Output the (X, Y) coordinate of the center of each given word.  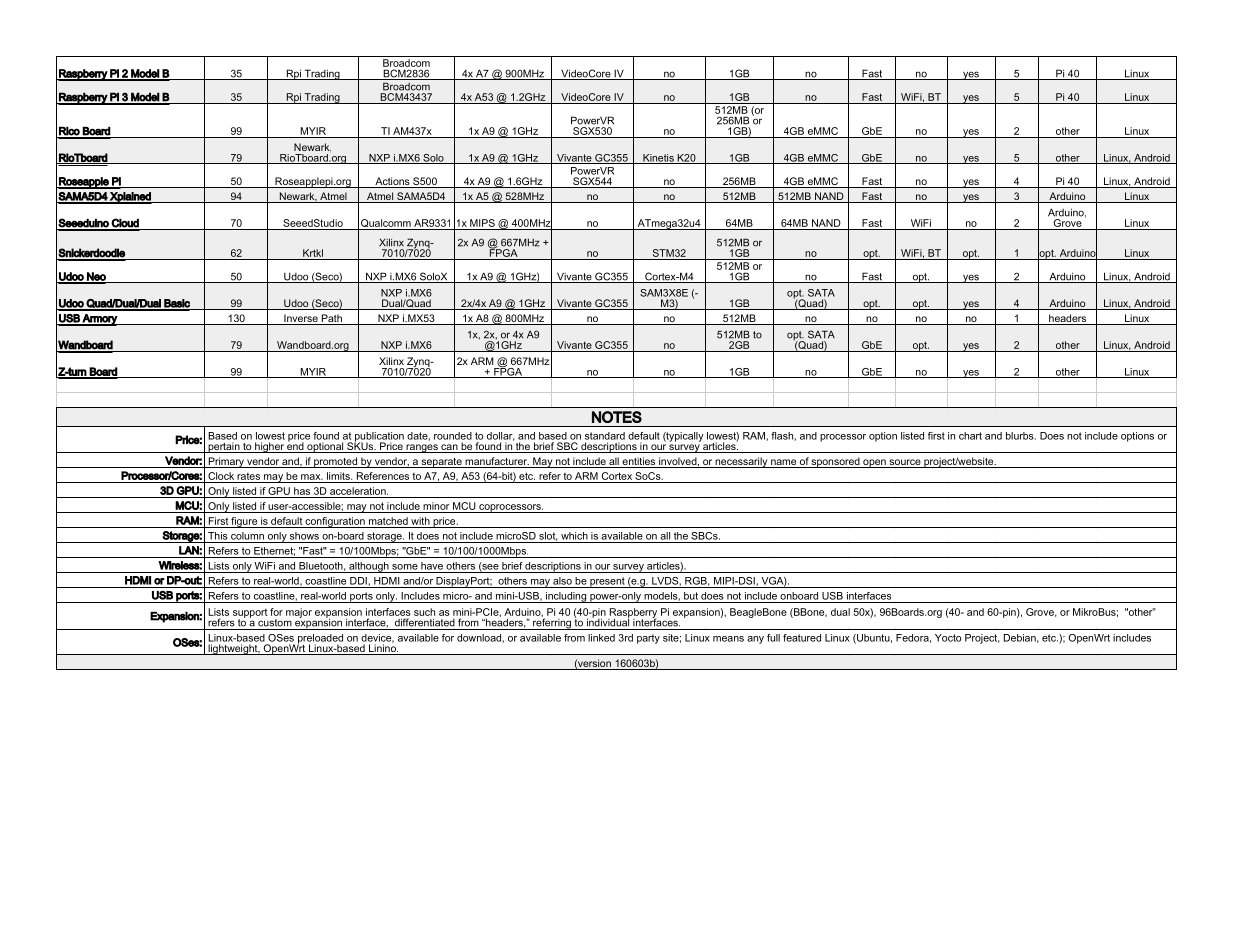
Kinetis (658, 159)
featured (802, 638)
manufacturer (497, 461)
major (299, 613)
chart (970, 436)
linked (601, 638)
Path (331, 319)
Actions (392, 182)
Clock (221, 476)
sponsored (836, 462)
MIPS (482, 223)
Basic (177, 304)
